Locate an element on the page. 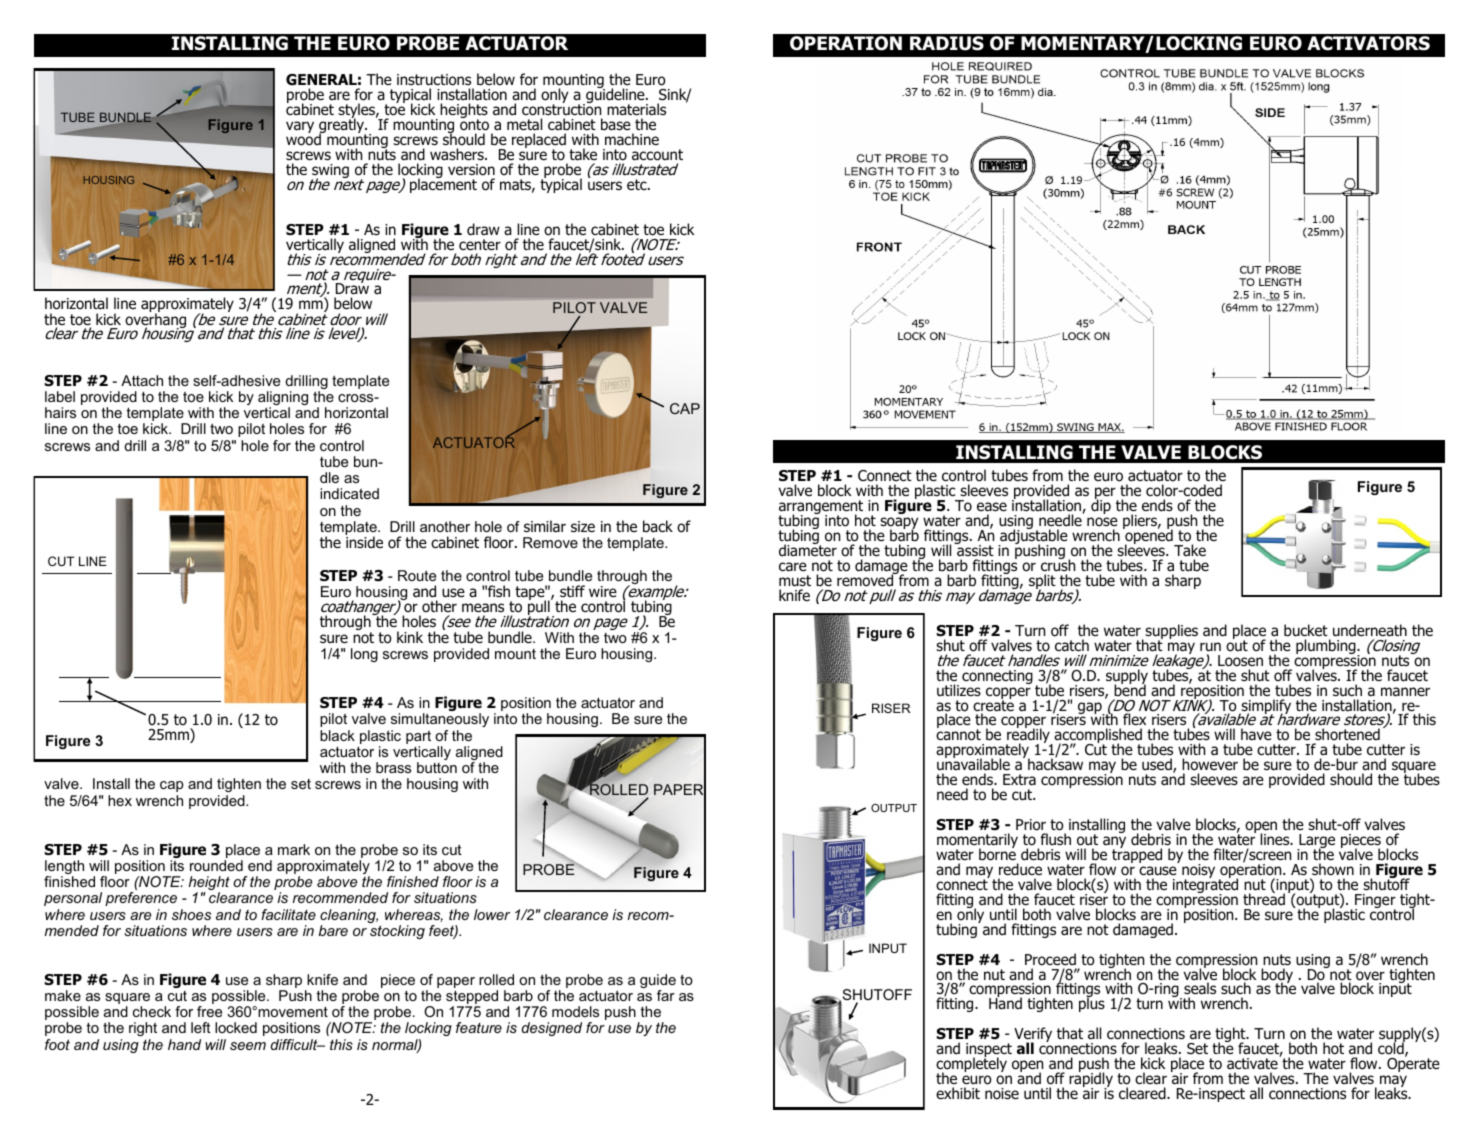 Image resolution: width=1479 pixels, height=1143 pixels. activate is located at coordinates (1253, 1063).
